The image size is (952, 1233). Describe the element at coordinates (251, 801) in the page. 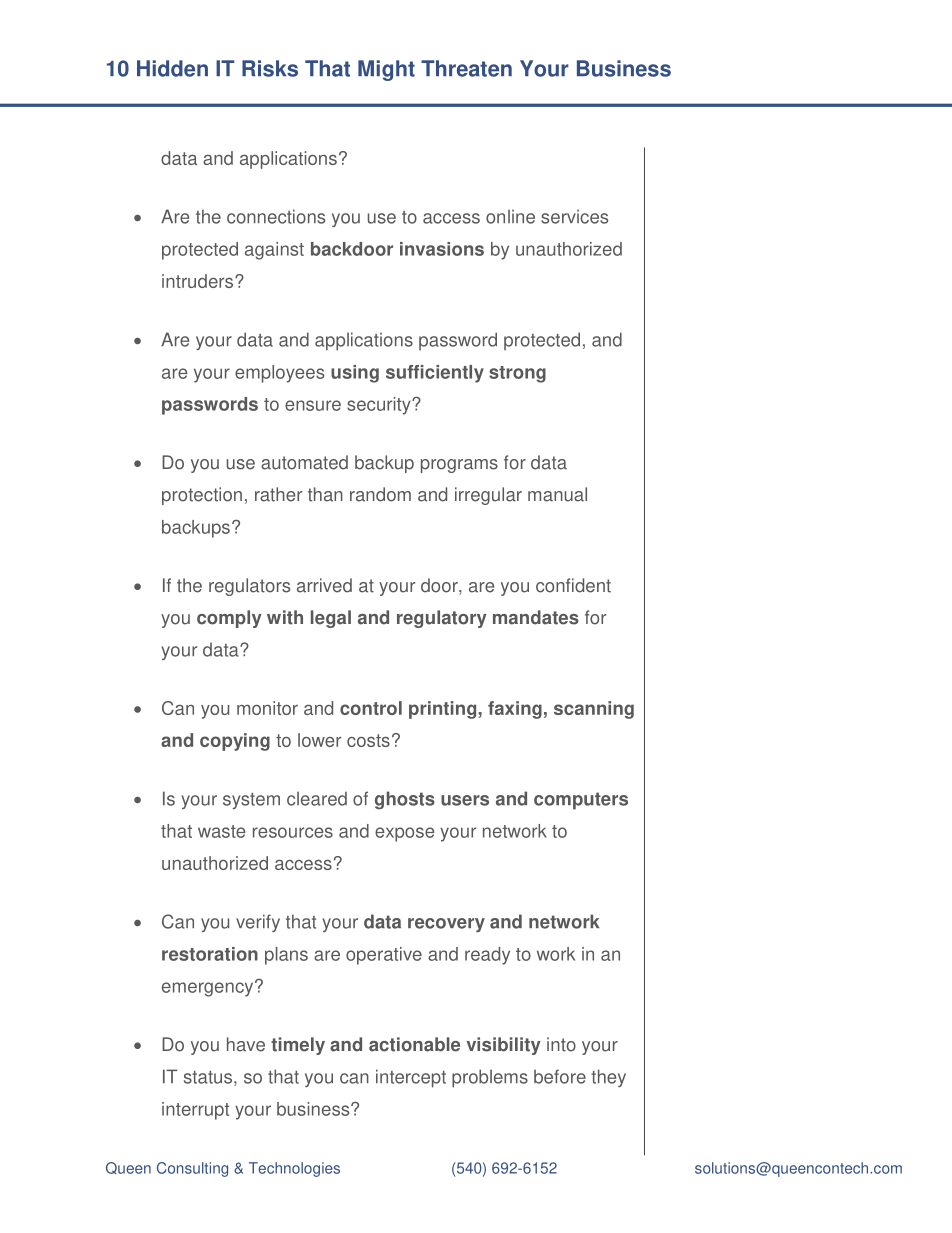

I see `system` at that location.
